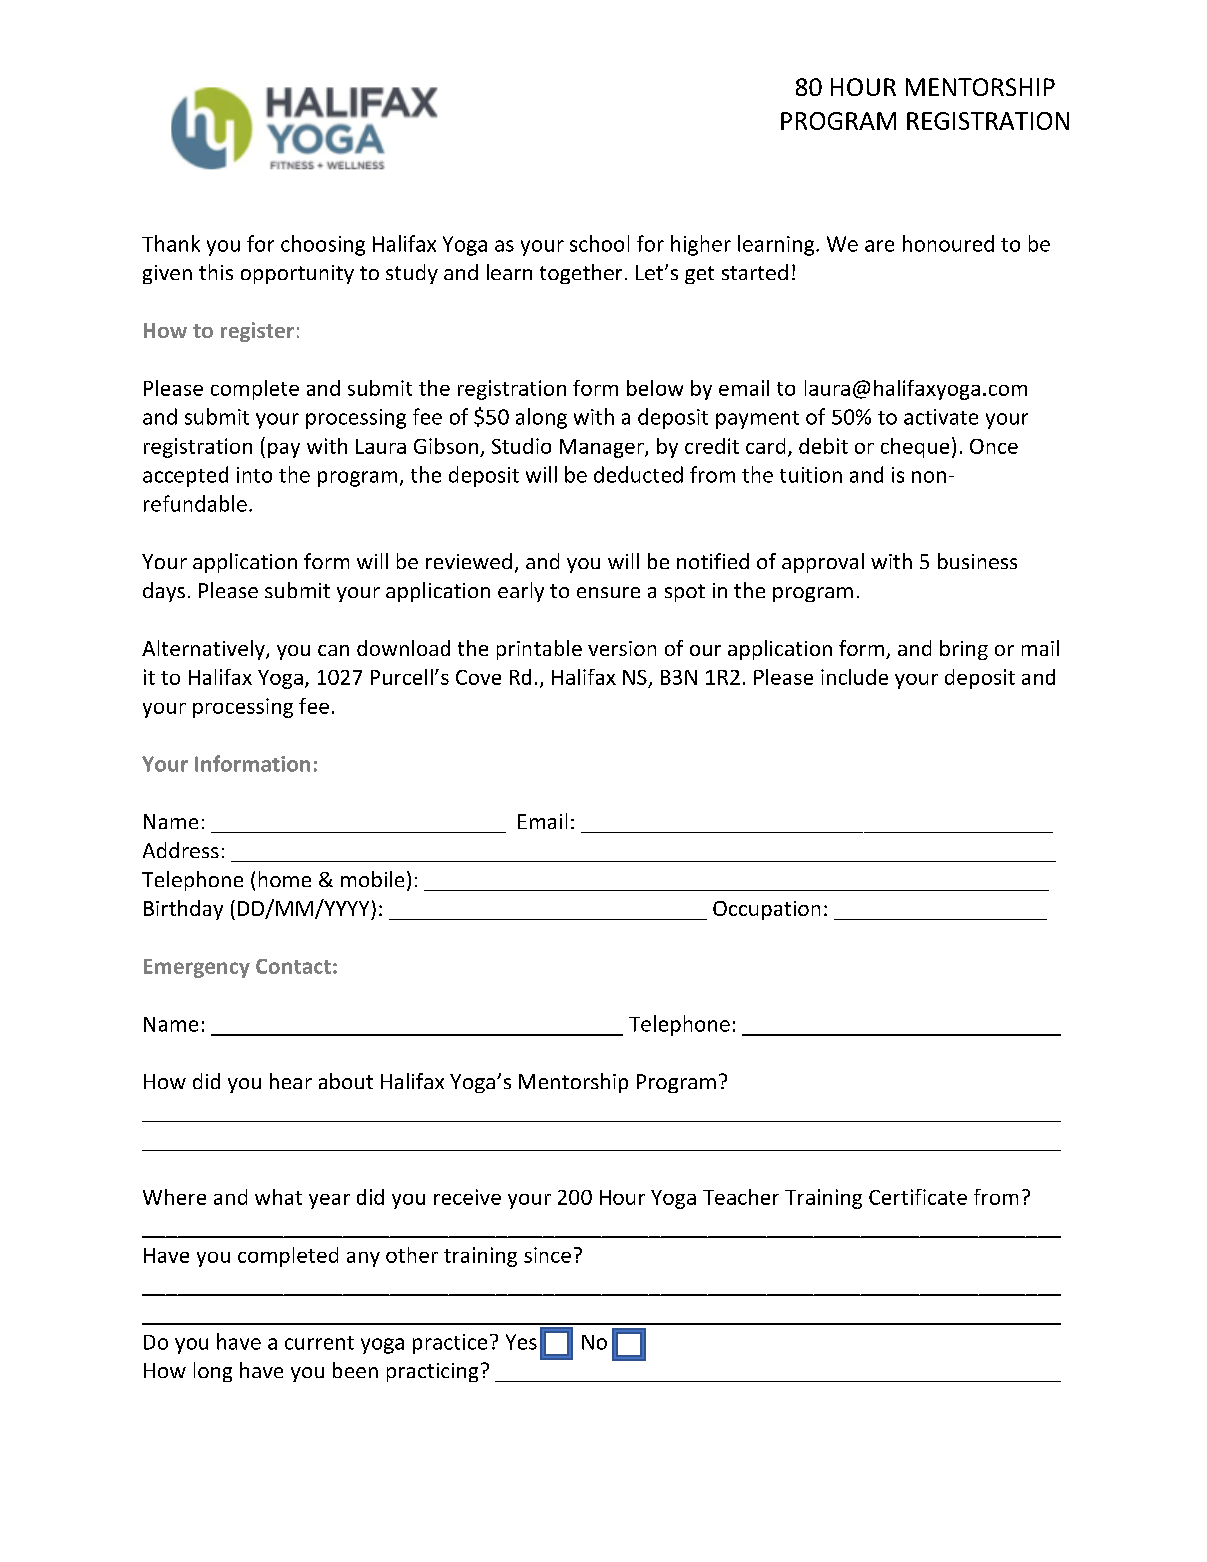  What do you see at coordinates (319, 1343) in the screenshot?
I see `current` at bounding box center [319, 1343].
